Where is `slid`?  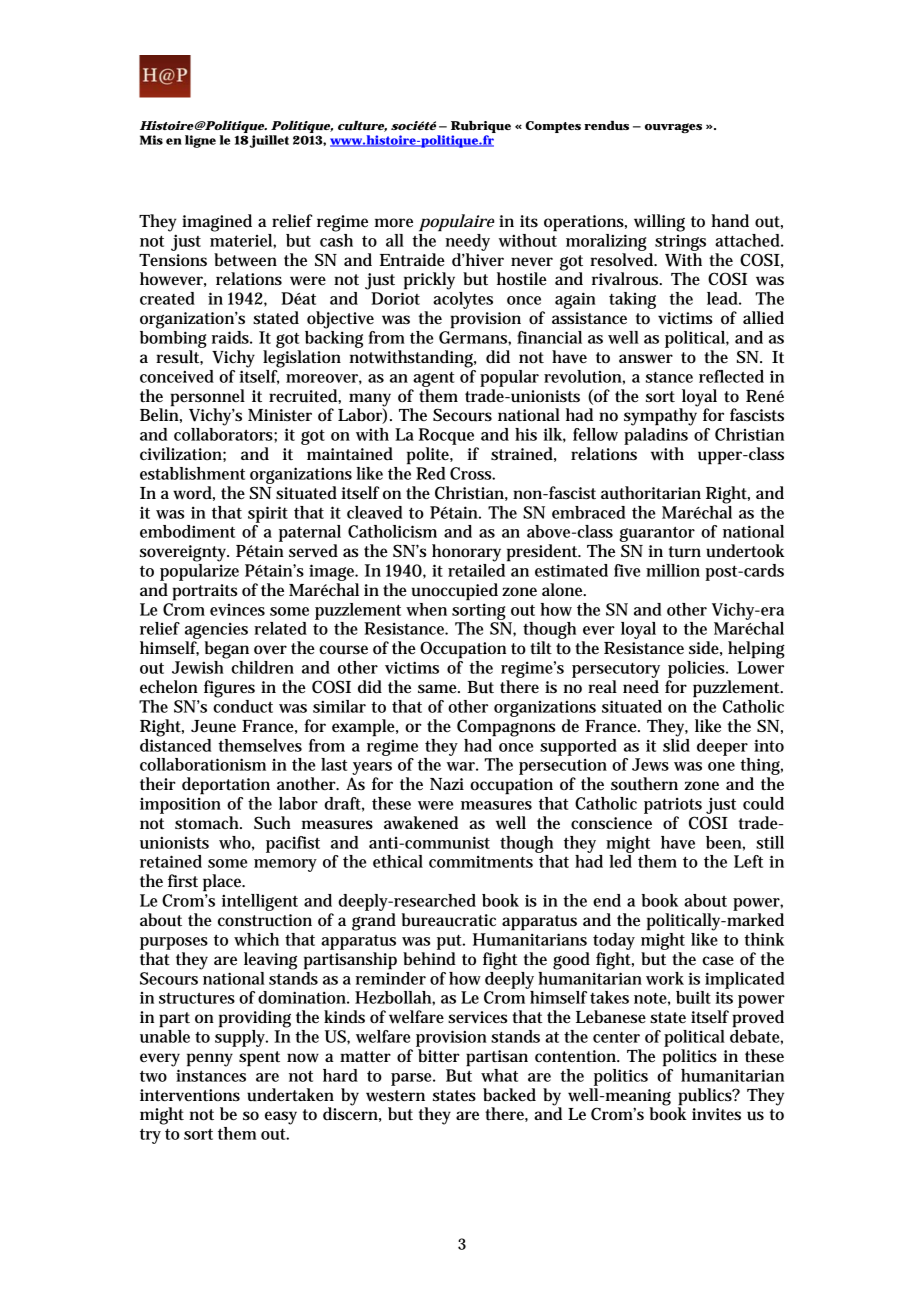 slid is located at coordinates (676, 744).
